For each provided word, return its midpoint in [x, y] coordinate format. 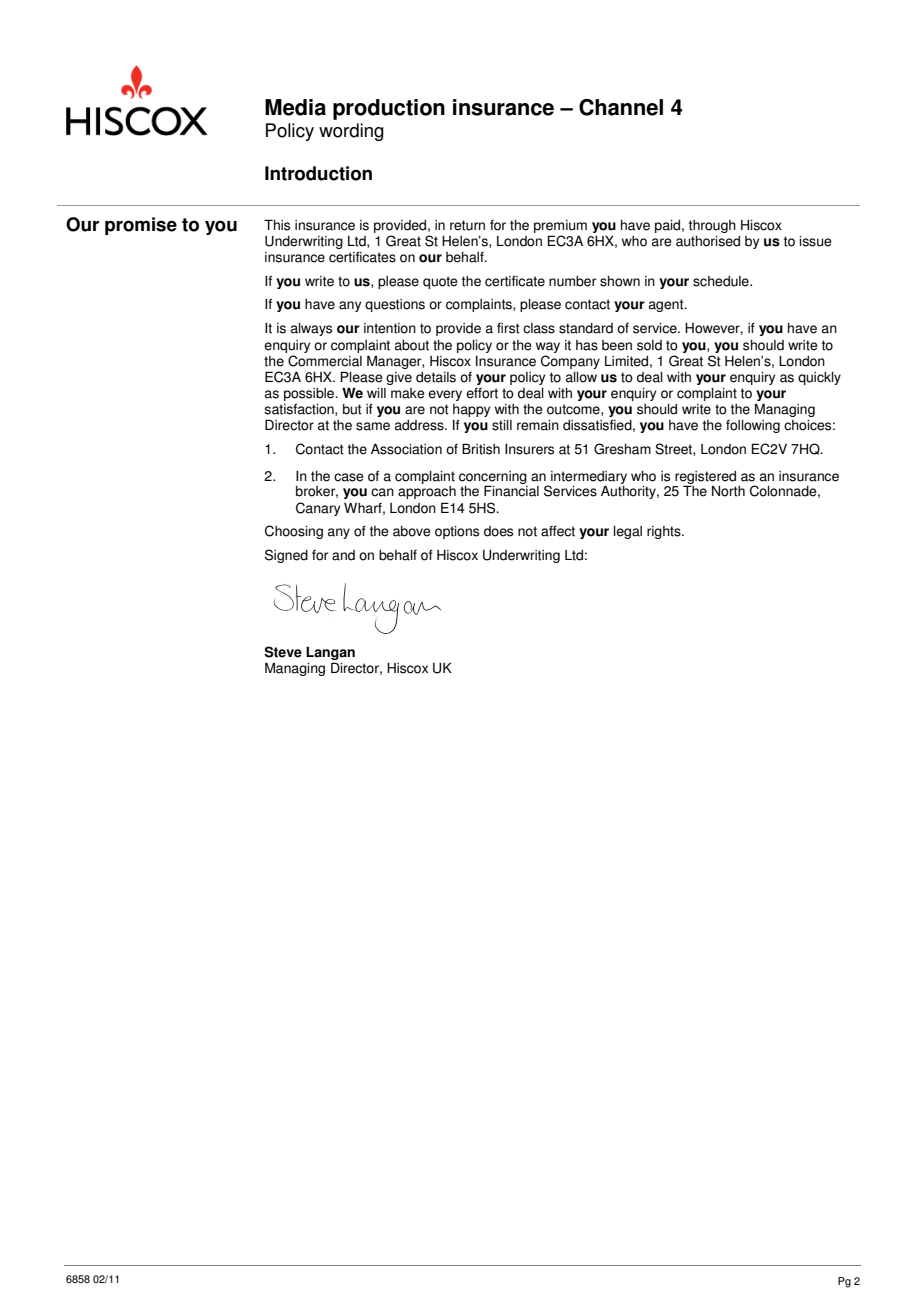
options [457, 532]
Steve [283, 652]
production [389, 109]
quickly [819, 378]
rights [665, 532]
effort [482, 393]
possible [310, 394]
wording [351, 132]
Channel [621, 107]
